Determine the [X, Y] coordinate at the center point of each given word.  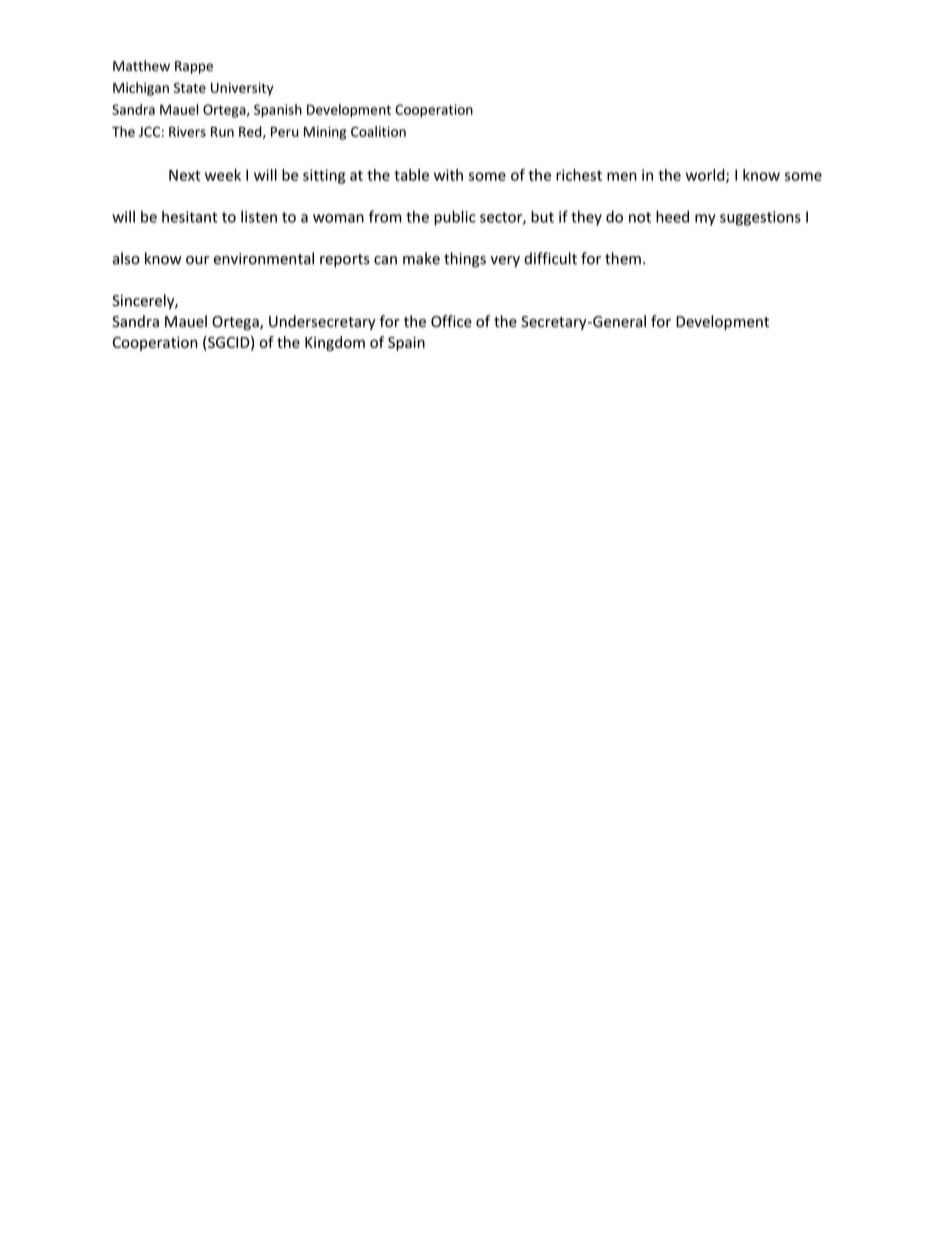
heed [672, 216]
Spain [406, 343]
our [197, 260]
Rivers [187, 131]
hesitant [190, 216]
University [242, 89]
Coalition [378, 131]
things [465, 260]
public [455, 218]
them [623, 258]
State [190, 88]
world [706, 176]
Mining [325, 133]
